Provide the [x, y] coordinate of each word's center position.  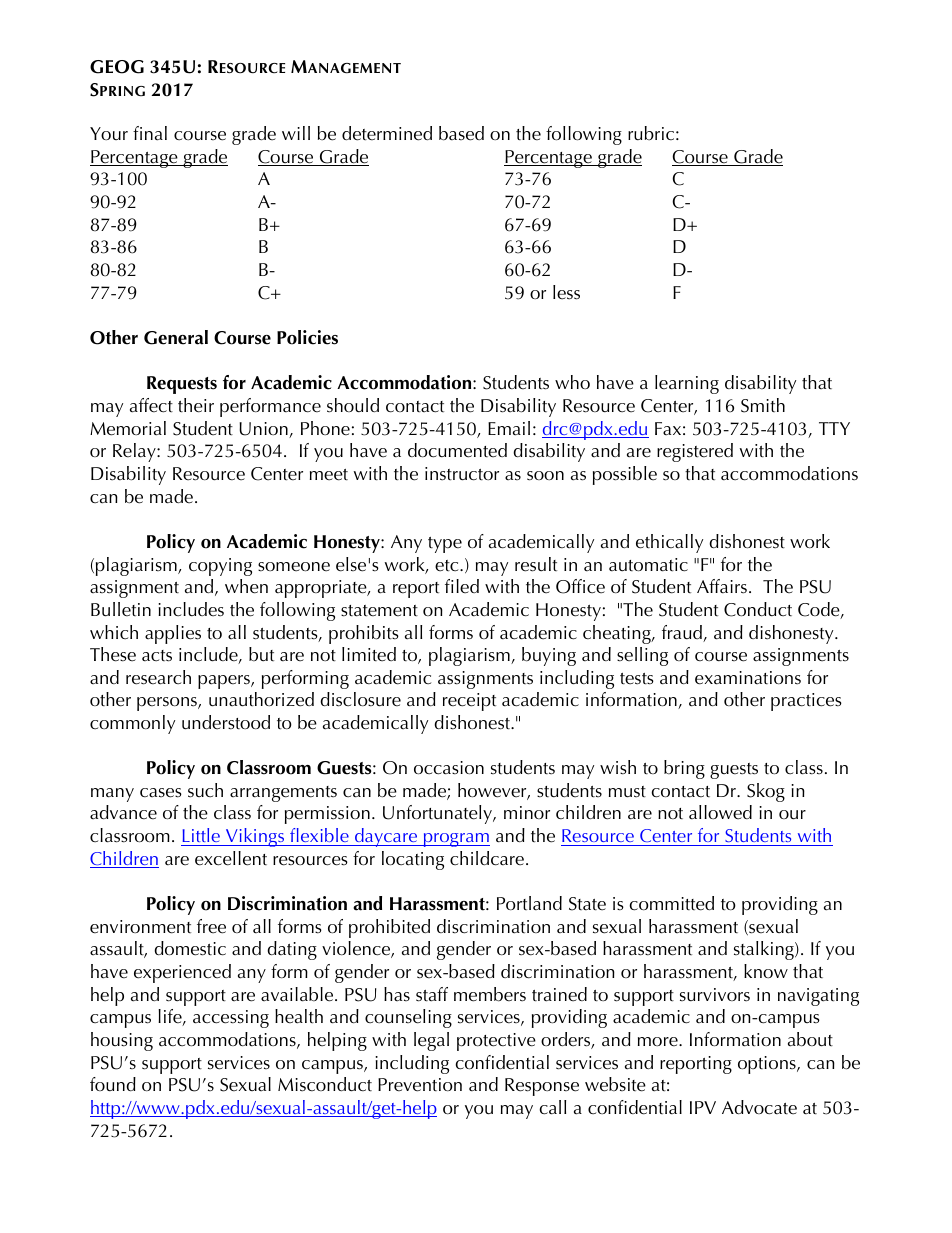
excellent [231, 858]
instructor [462, 474]
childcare [487, 858]
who [572, 382]
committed [671, 903]
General [176, 337]
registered [695, 452]
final [150, 133]
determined [387, 133]
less [566, 292]
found [113, 1084]
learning [687, 384]
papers [225, 682]
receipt [469, 702]
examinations [748, 678]
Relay [135, 452]
